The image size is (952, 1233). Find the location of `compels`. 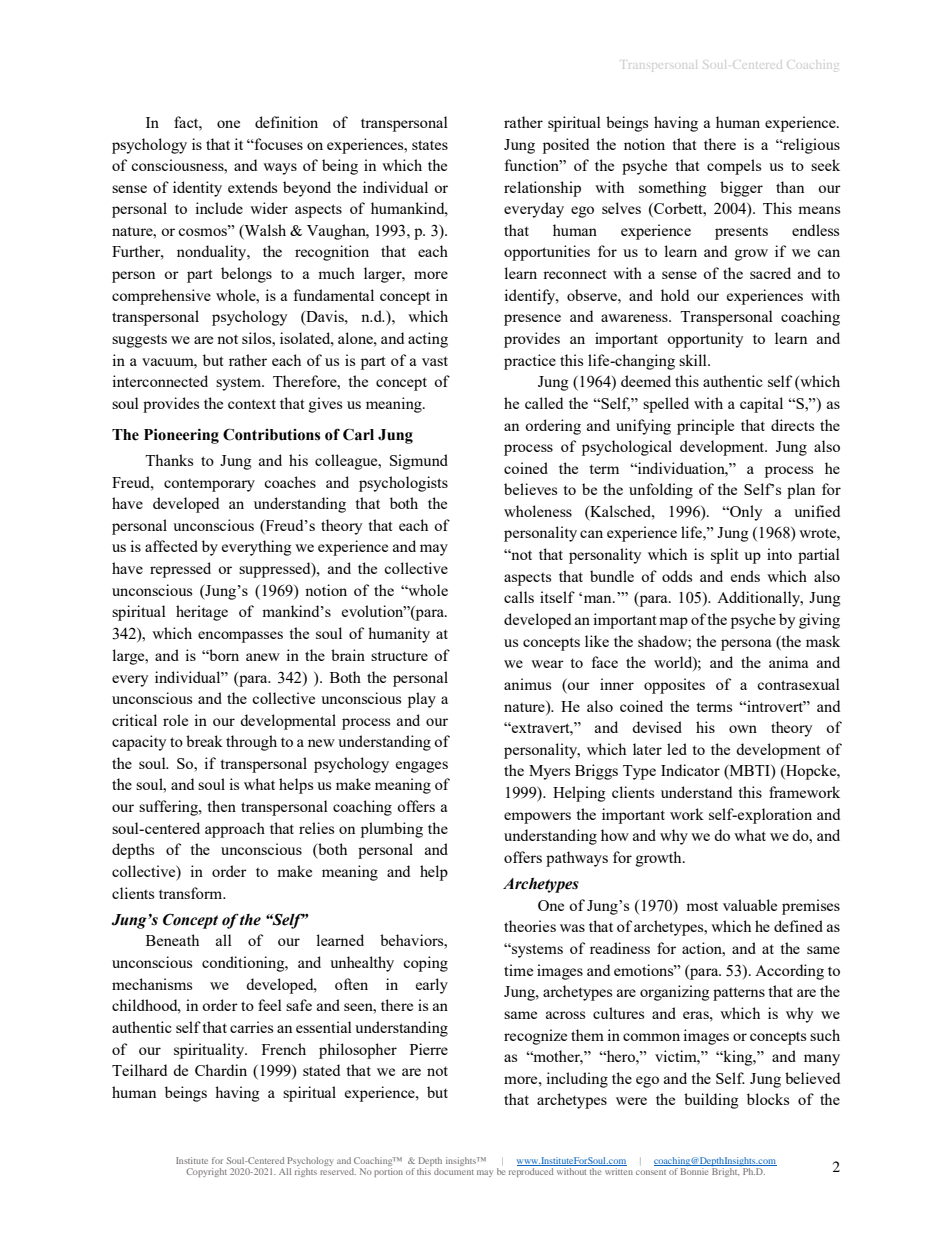

compels is located at coordinates (734, 167).
